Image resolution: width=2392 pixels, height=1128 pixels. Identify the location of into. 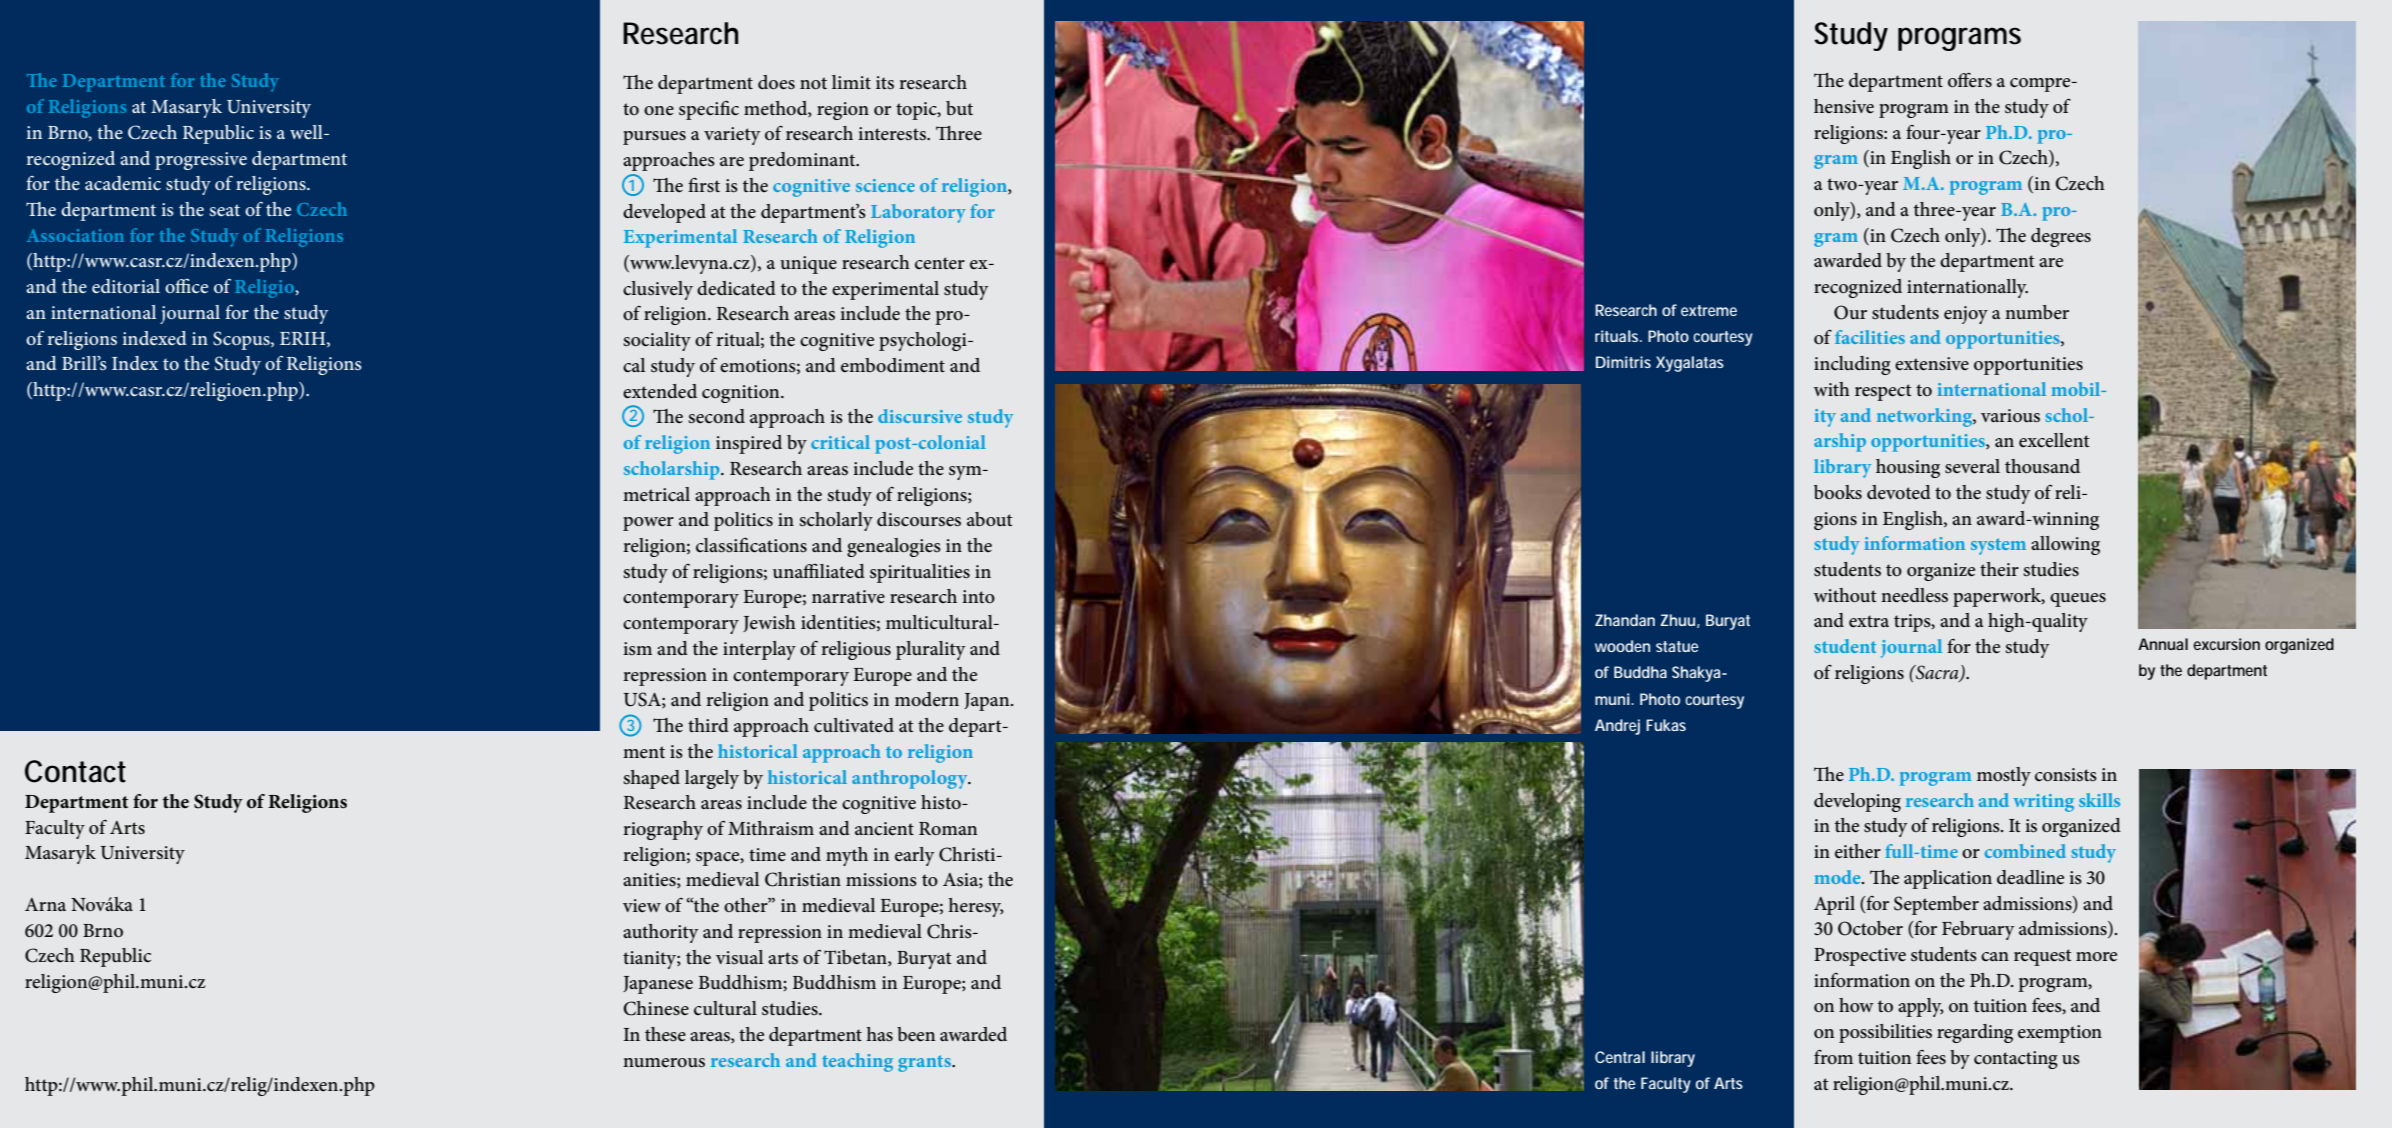
(978, 597).
